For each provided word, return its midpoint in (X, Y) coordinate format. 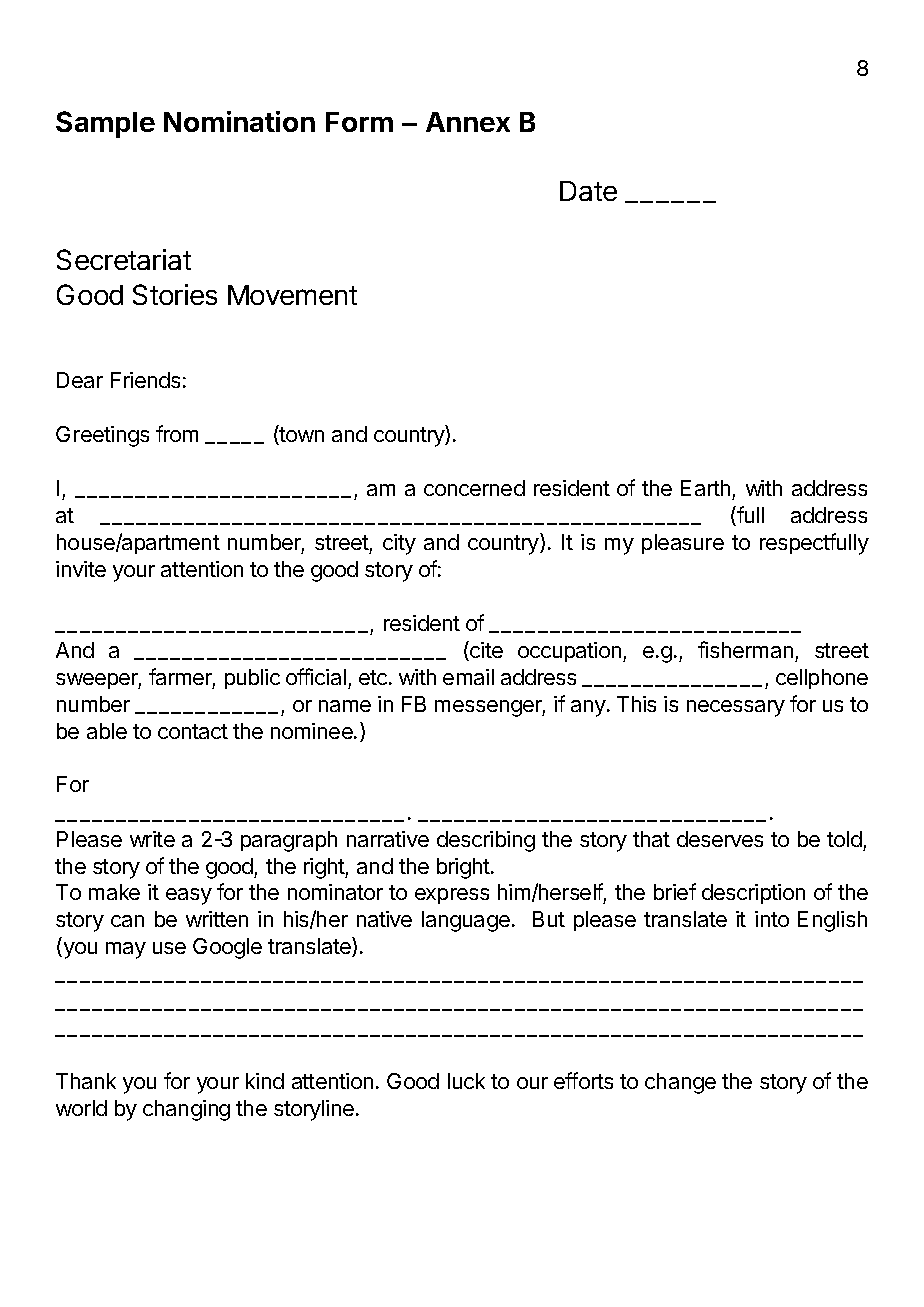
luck (466, 1081)
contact (193, 731)
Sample (105, 124)
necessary (736, 708)
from (177, 433)
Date (588, 191)
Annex (468, 122)
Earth (705, 488)
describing (486, 841)
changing (186, 1110)
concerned (474, 488)
